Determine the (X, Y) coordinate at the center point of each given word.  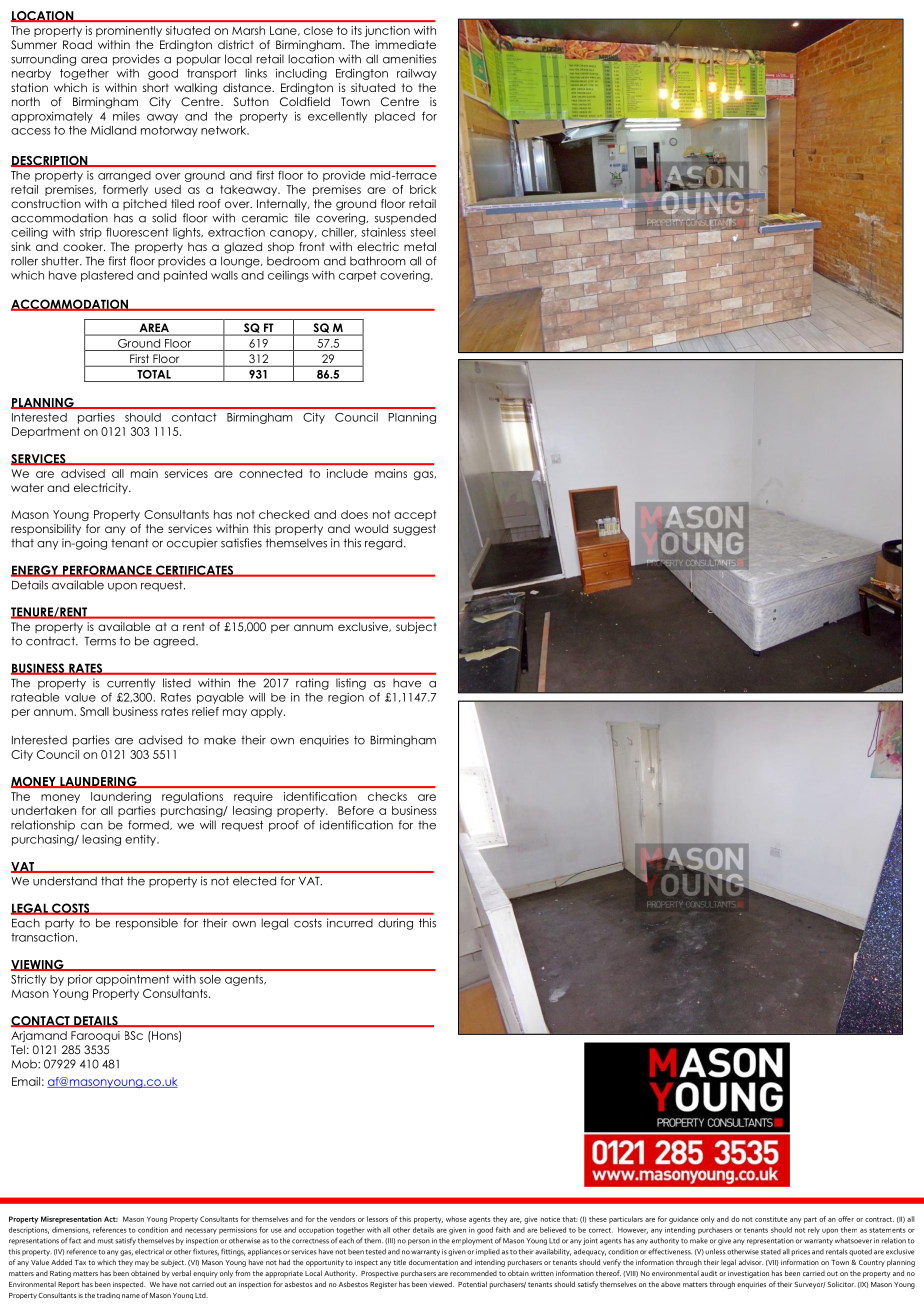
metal (420, 246)
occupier (192, 544)
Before (356, 810)
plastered (107, 276)
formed (149, 825)
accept (415, 515)
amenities (409, 59)
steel (423, 232)
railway (417, 74)
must (105, 1241)
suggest (414, 530)
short (156, 87)
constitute (771, 1219)
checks (387, 796)
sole (210, 979)
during (395, 924)
